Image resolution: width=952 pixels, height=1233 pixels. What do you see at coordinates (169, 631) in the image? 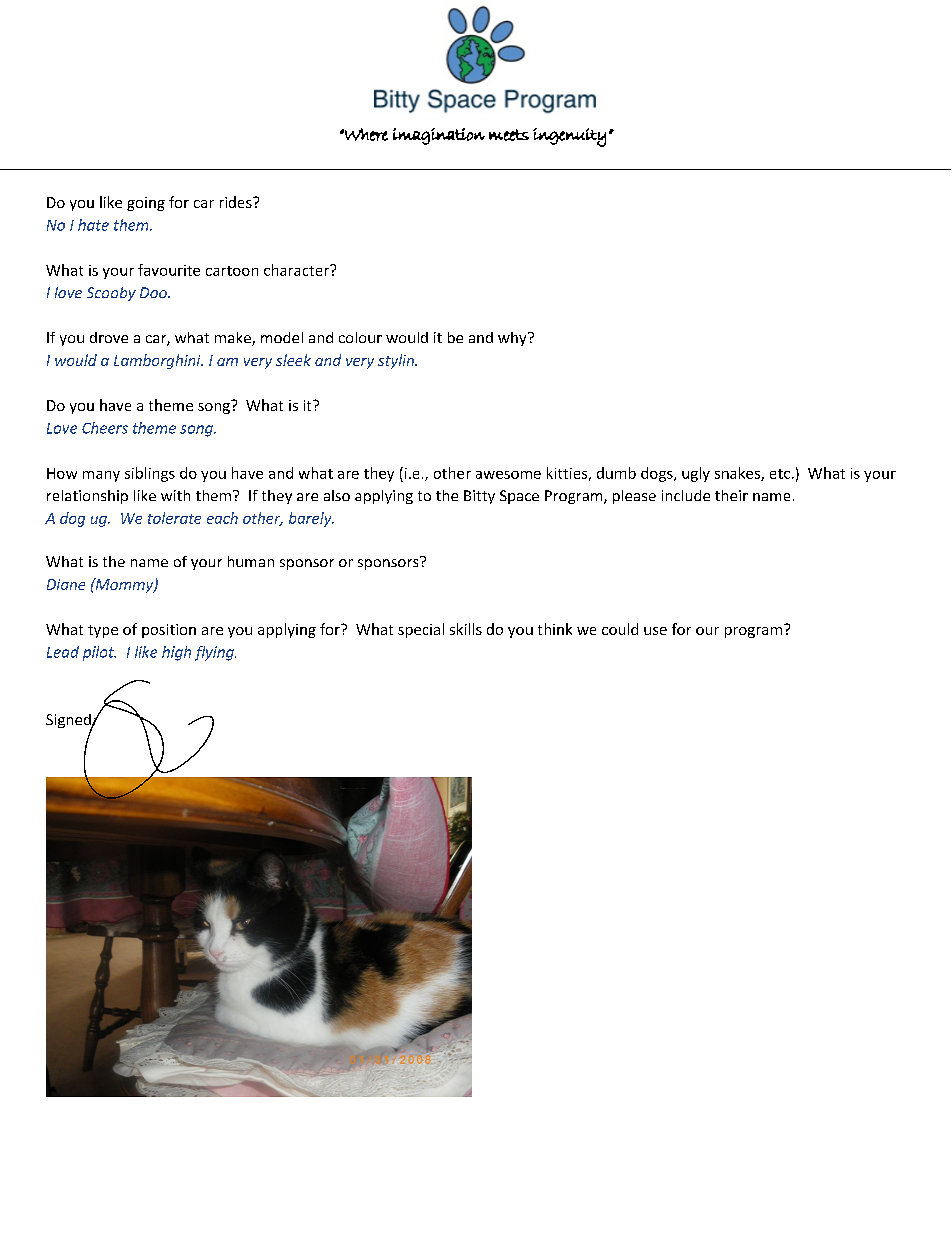
I see `position` at bounding box center [169, 631].
